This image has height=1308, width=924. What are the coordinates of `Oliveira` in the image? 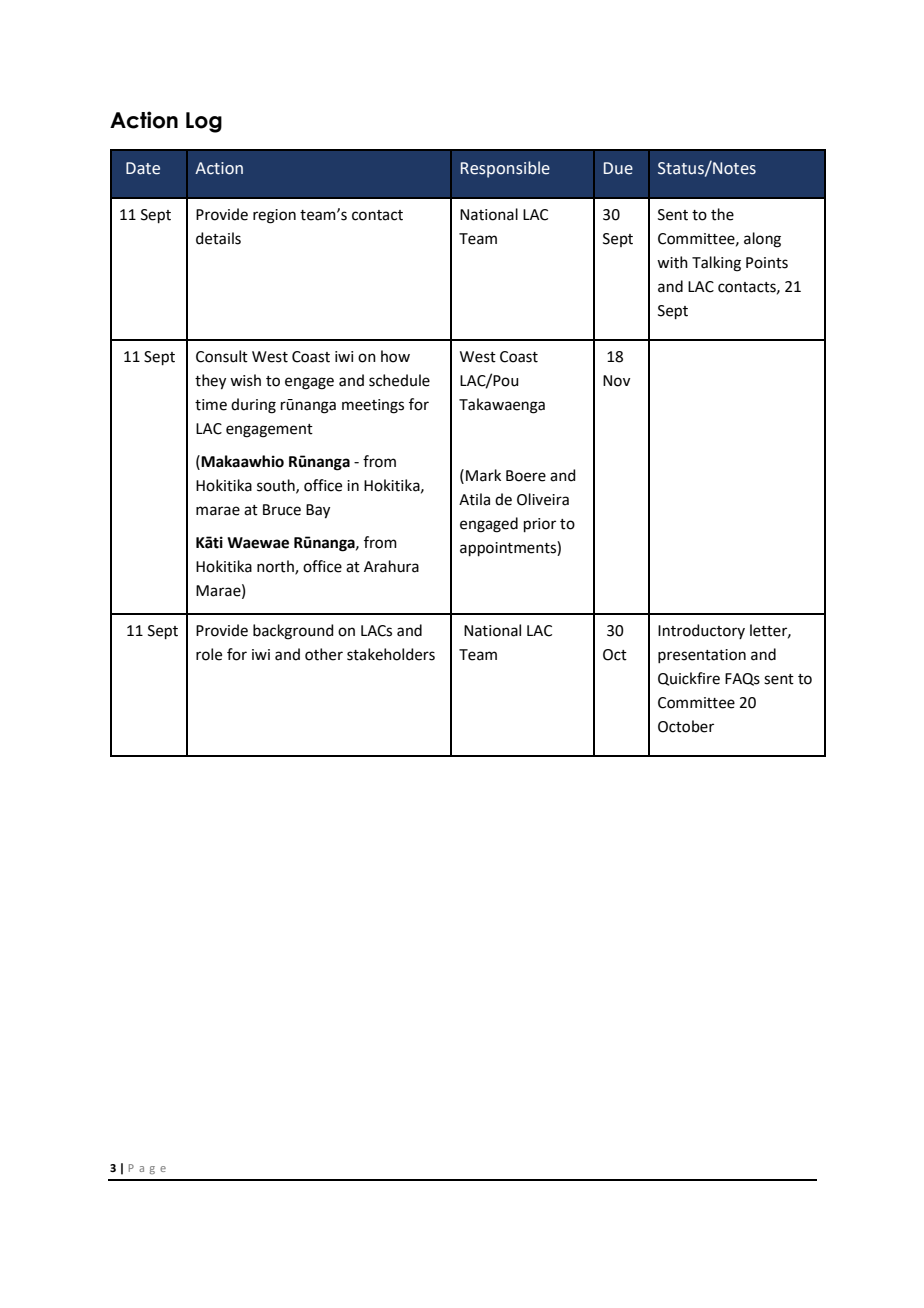 It's located at (543, 499).
